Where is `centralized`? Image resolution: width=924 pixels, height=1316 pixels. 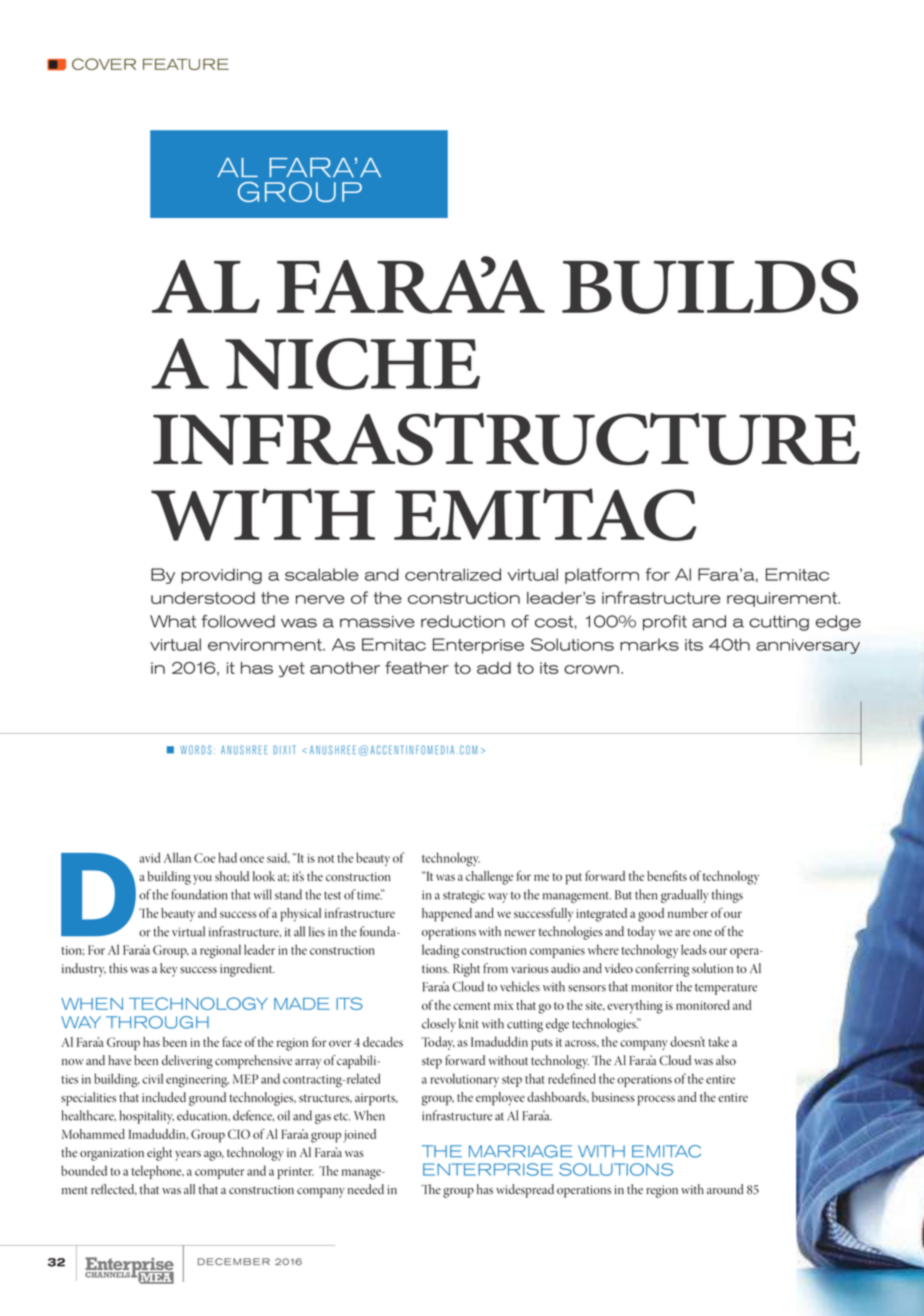 centralized is located at coordinates (453, 574).
